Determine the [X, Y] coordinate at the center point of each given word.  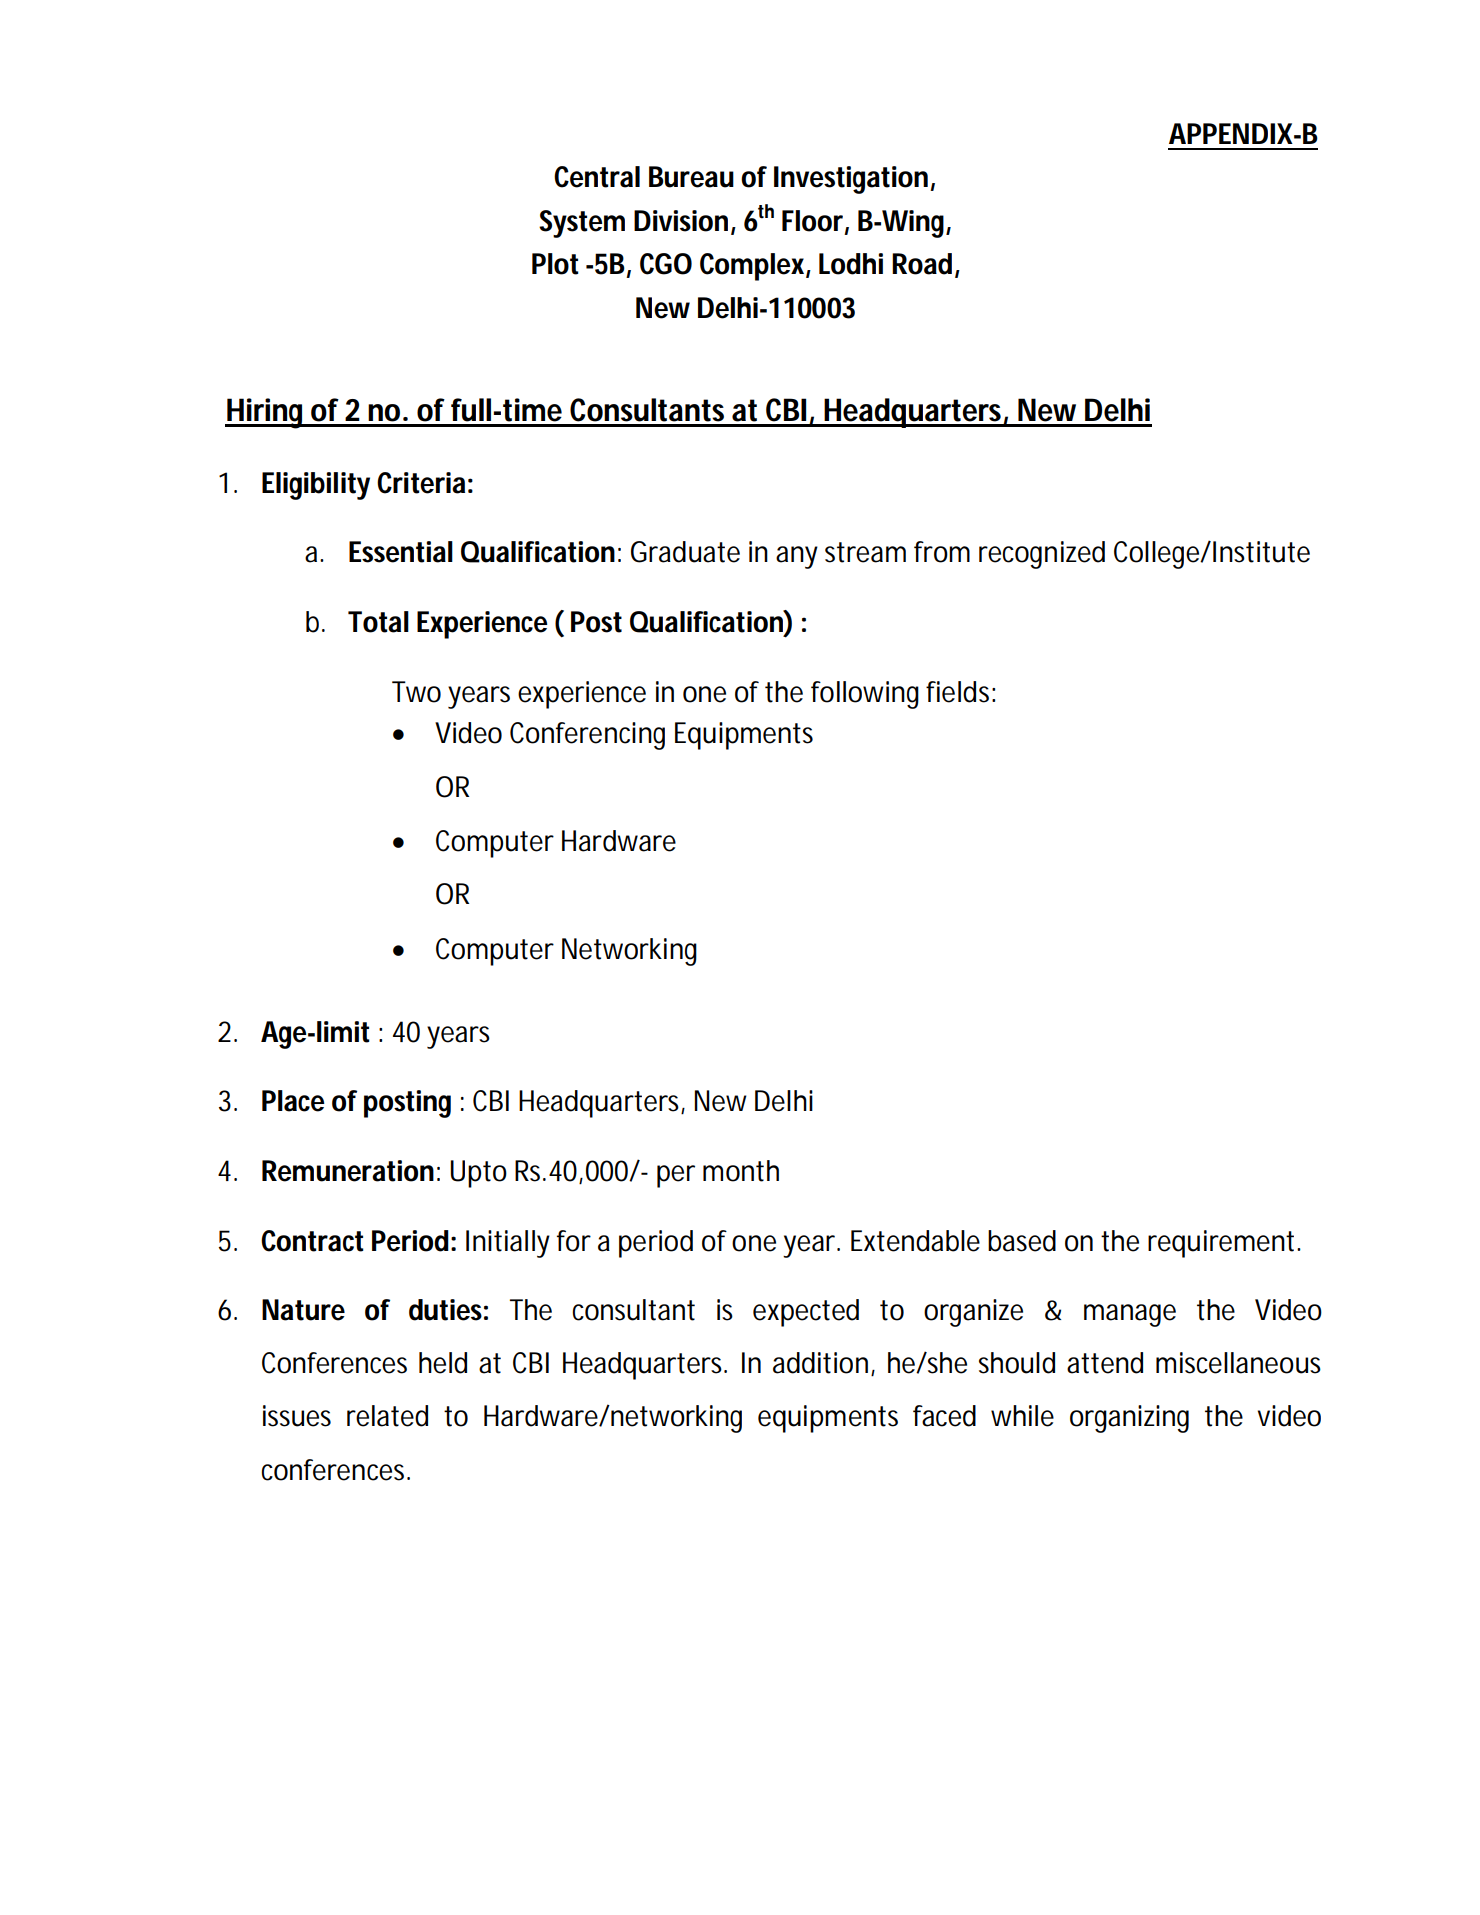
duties [445, 1310]
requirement [1221, 1244]
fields [957, 692]
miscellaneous [1238, 1363]
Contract [312, 1241]
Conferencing [587, 736]
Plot [555, 264]
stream [863, 552]
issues [297, 1416]
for [574, 1241]
